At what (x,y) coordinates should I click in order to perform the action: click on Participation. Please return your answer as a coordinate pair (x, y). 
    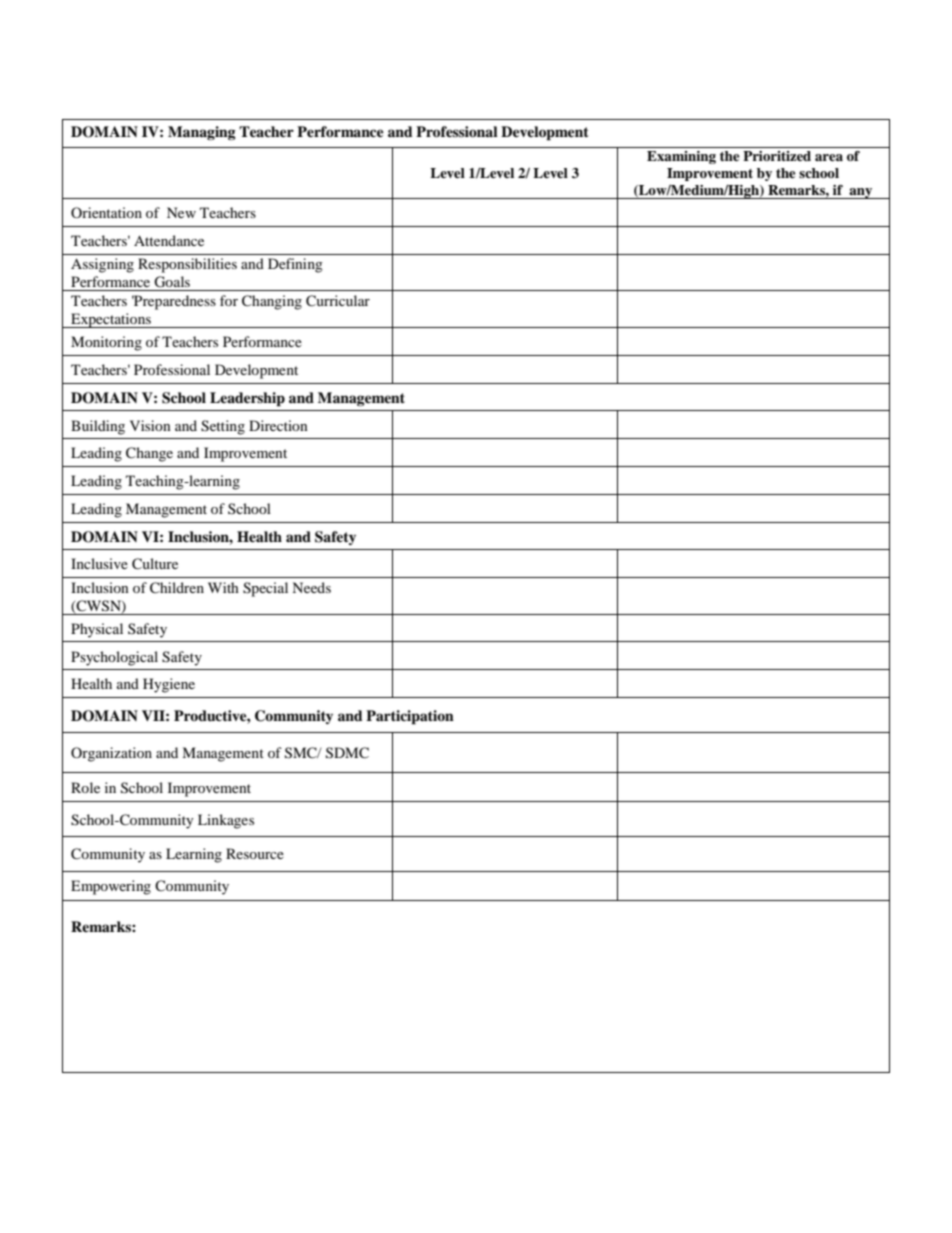
    Looking at the image, I should click on (410, 717).
